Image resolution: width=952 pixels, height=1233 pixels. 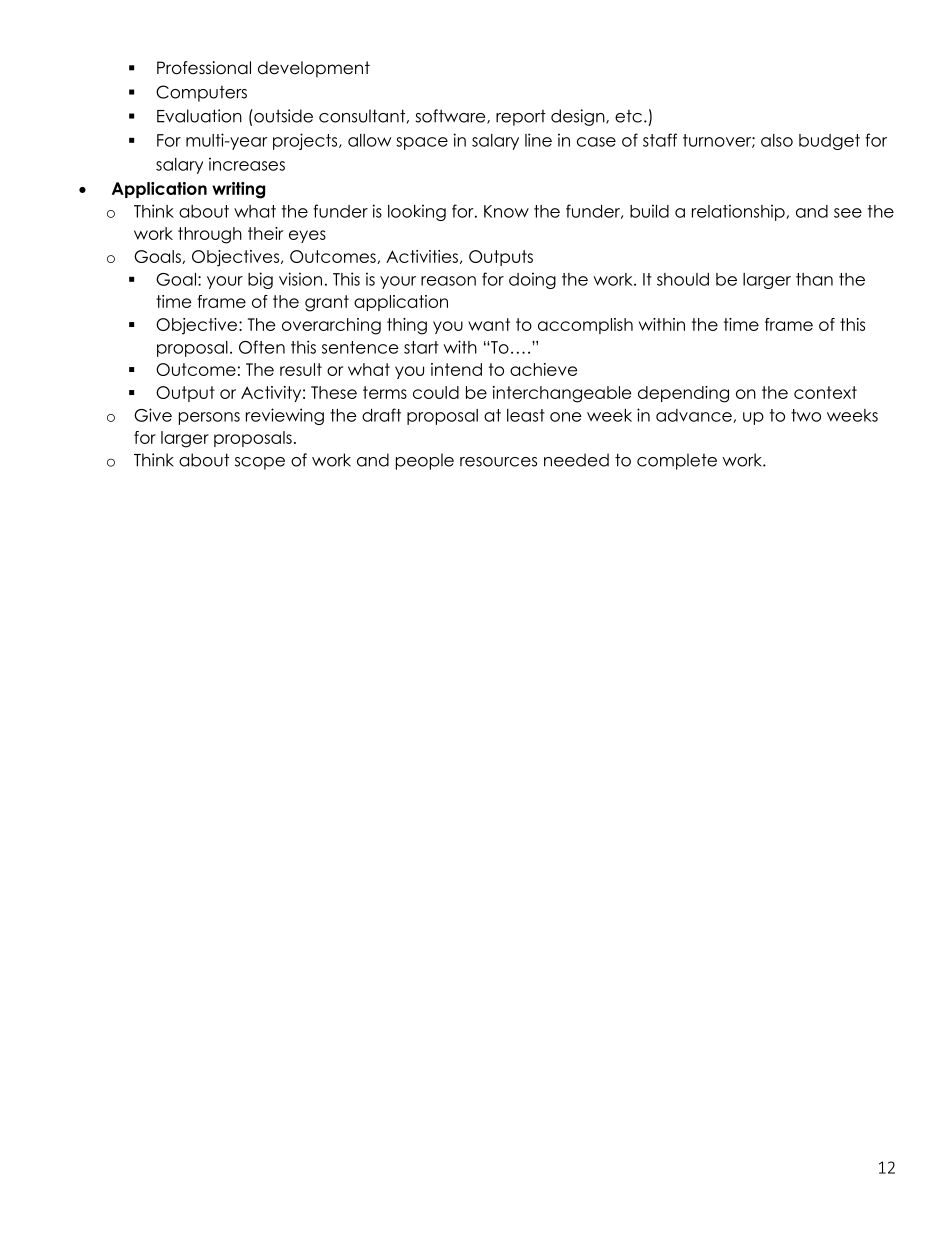 What do you see at coordinates (489, 324) in the image?
I see `want` at bounding box center [489, 324].
